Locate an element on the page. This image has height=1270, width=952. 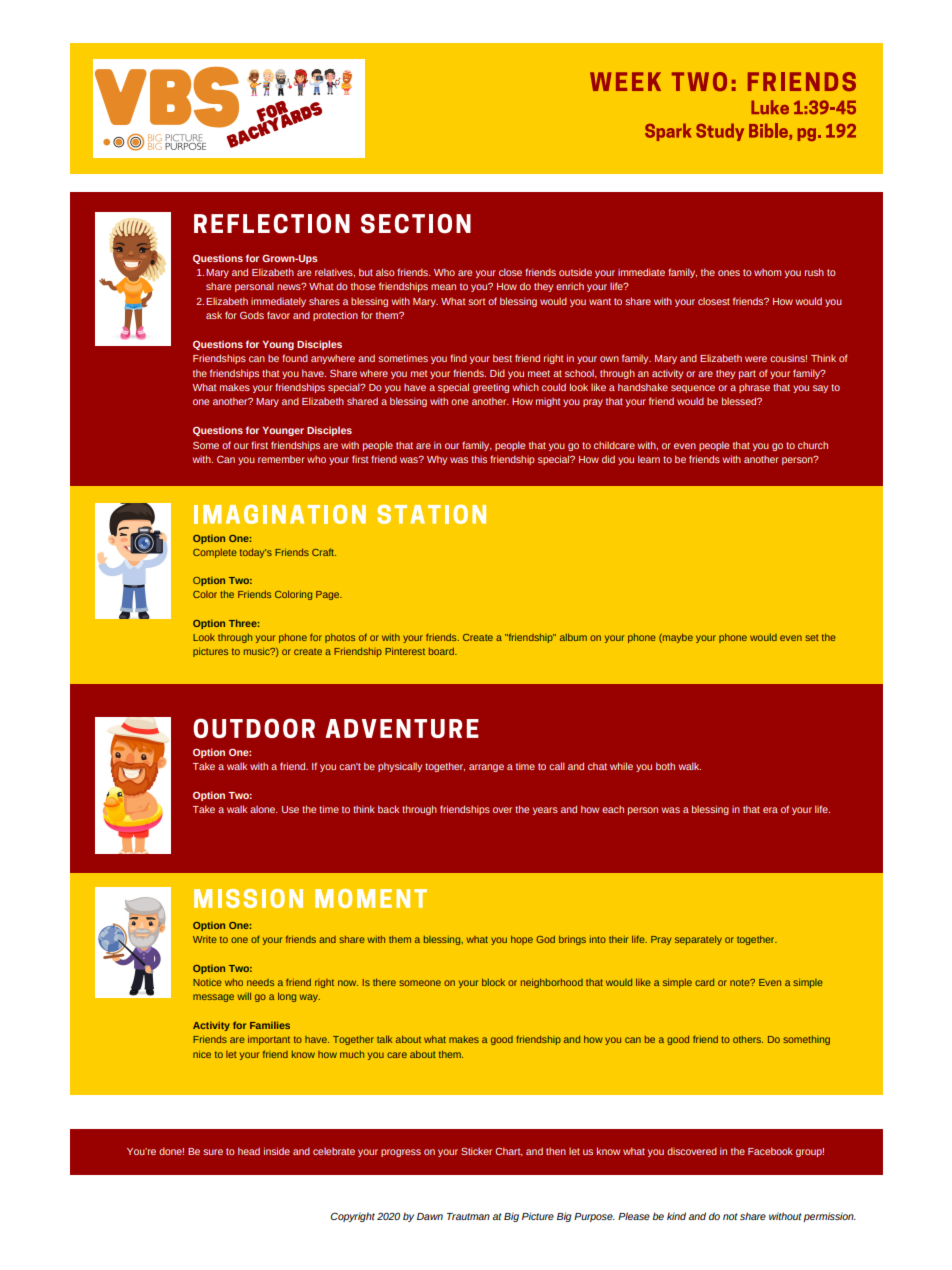
sort is located at coordinates (477, 301).
